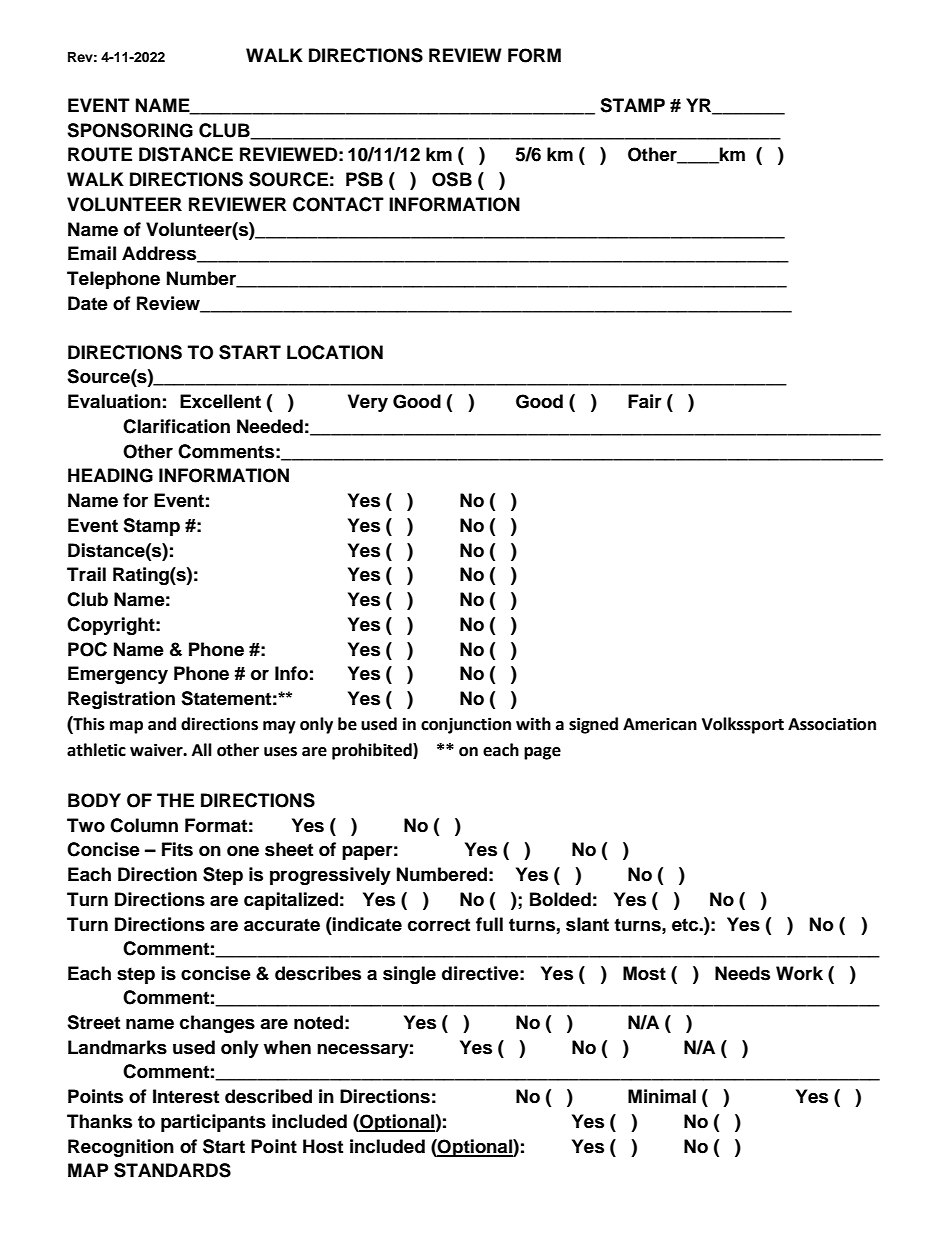 Image resolution: width=952 pixels, height=1233 pixels. What do you see at coordinates (282, 925) in the screenshot?
I see `accurate` at bounding box center [282, 925].
